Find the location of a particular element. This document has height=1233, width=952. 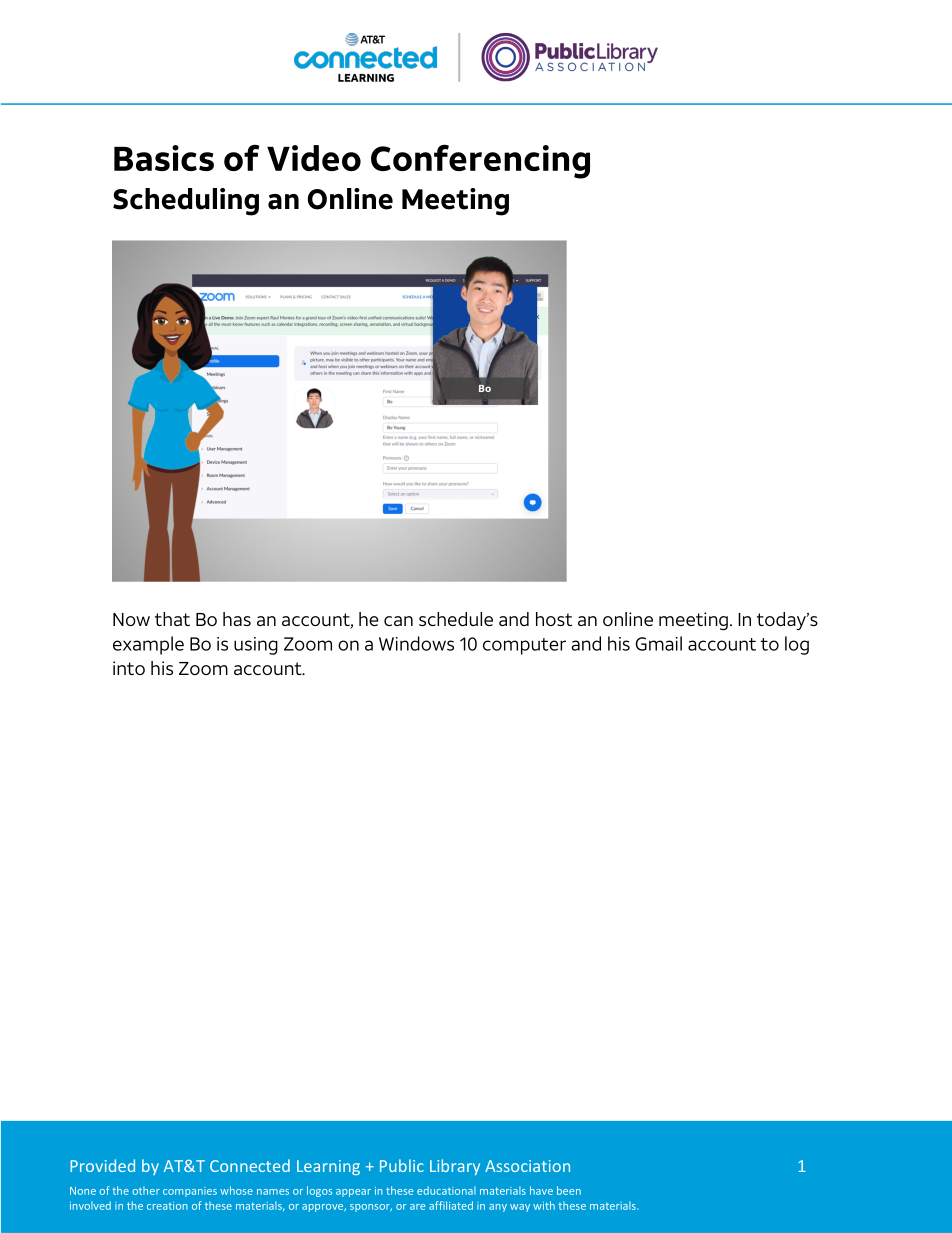

Video is located at coordinates (314, 158).
